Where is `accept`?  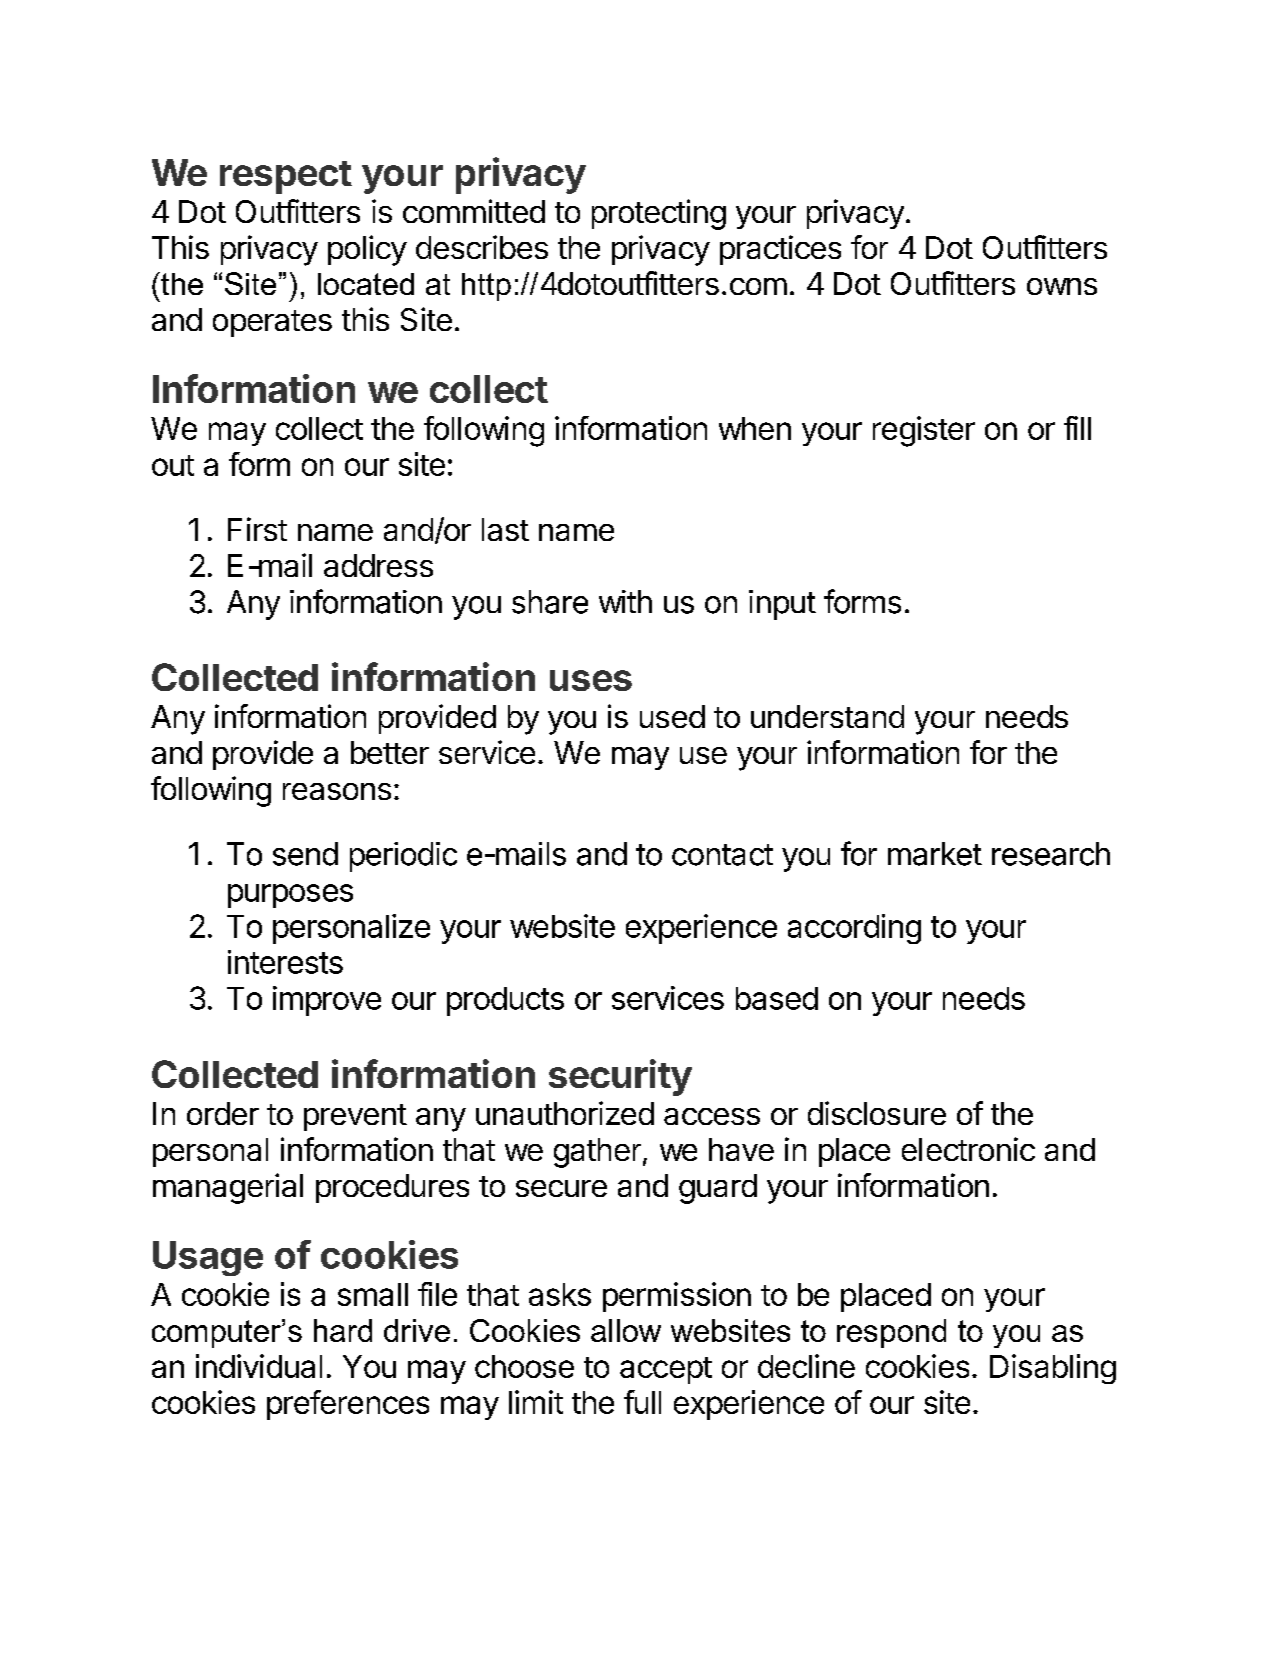
accept is located at coordinates (666, 1370).
